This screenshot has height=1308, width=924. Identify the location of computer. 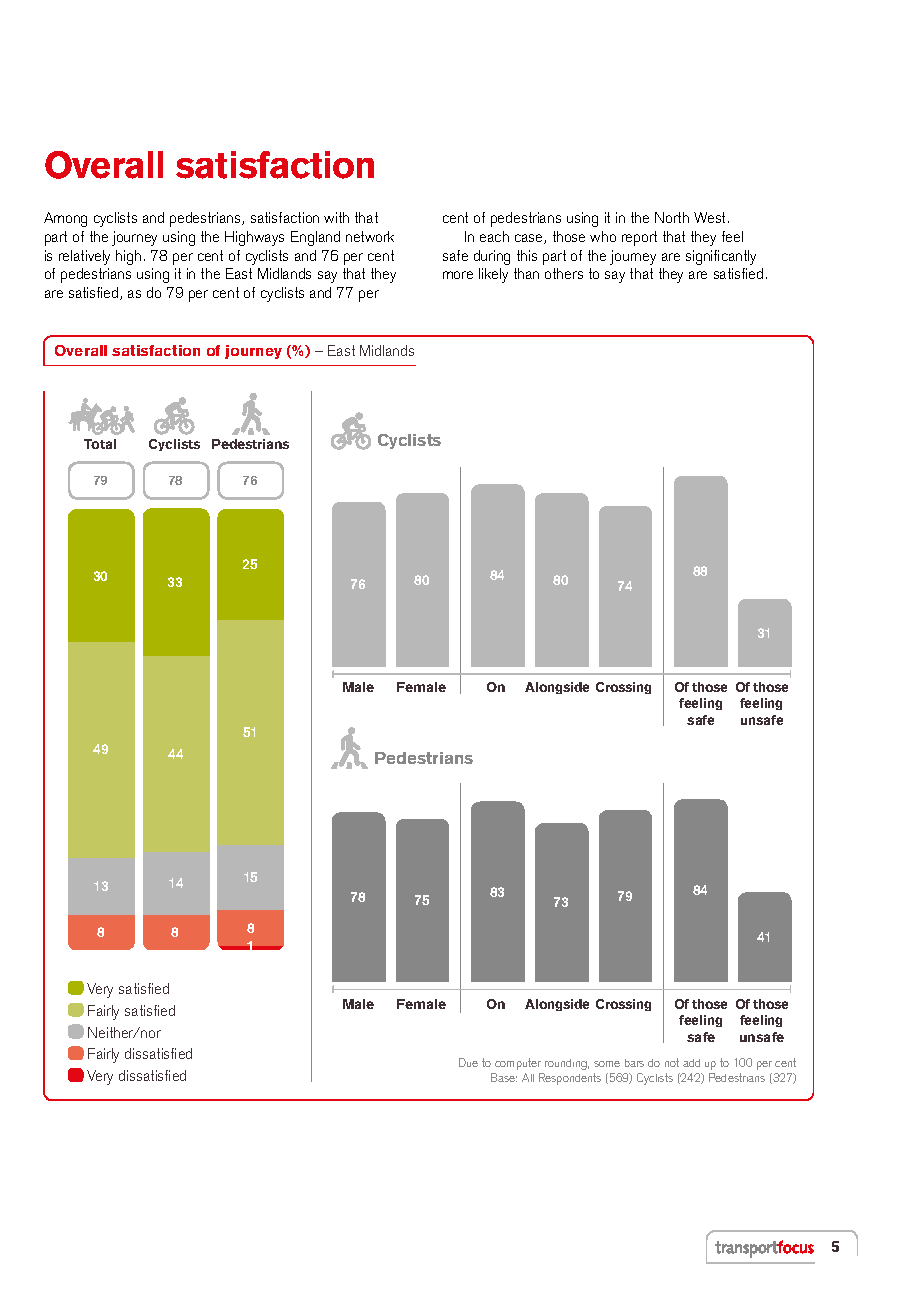
(518, 1064).
